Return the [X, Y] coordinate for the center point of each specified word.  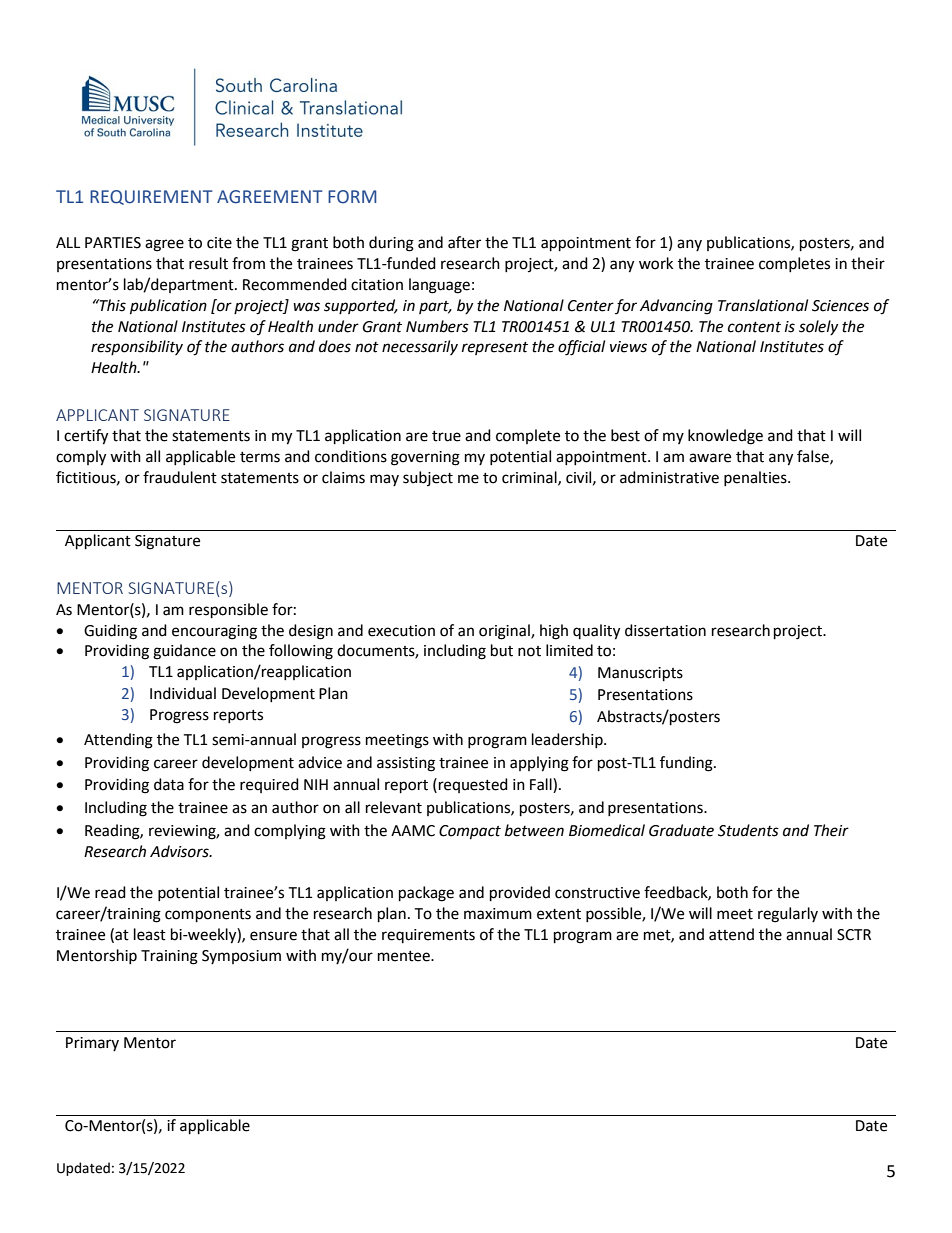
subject [428, 478]
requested [473, 785]
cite [219, 243]
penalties [756, 478]
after [464, 242]
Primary [92, 1044]
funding [687, 764]
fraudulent [180, 477]
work [656, 263]
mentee [405, 956]
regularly [788, 915]
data [169, 784]
